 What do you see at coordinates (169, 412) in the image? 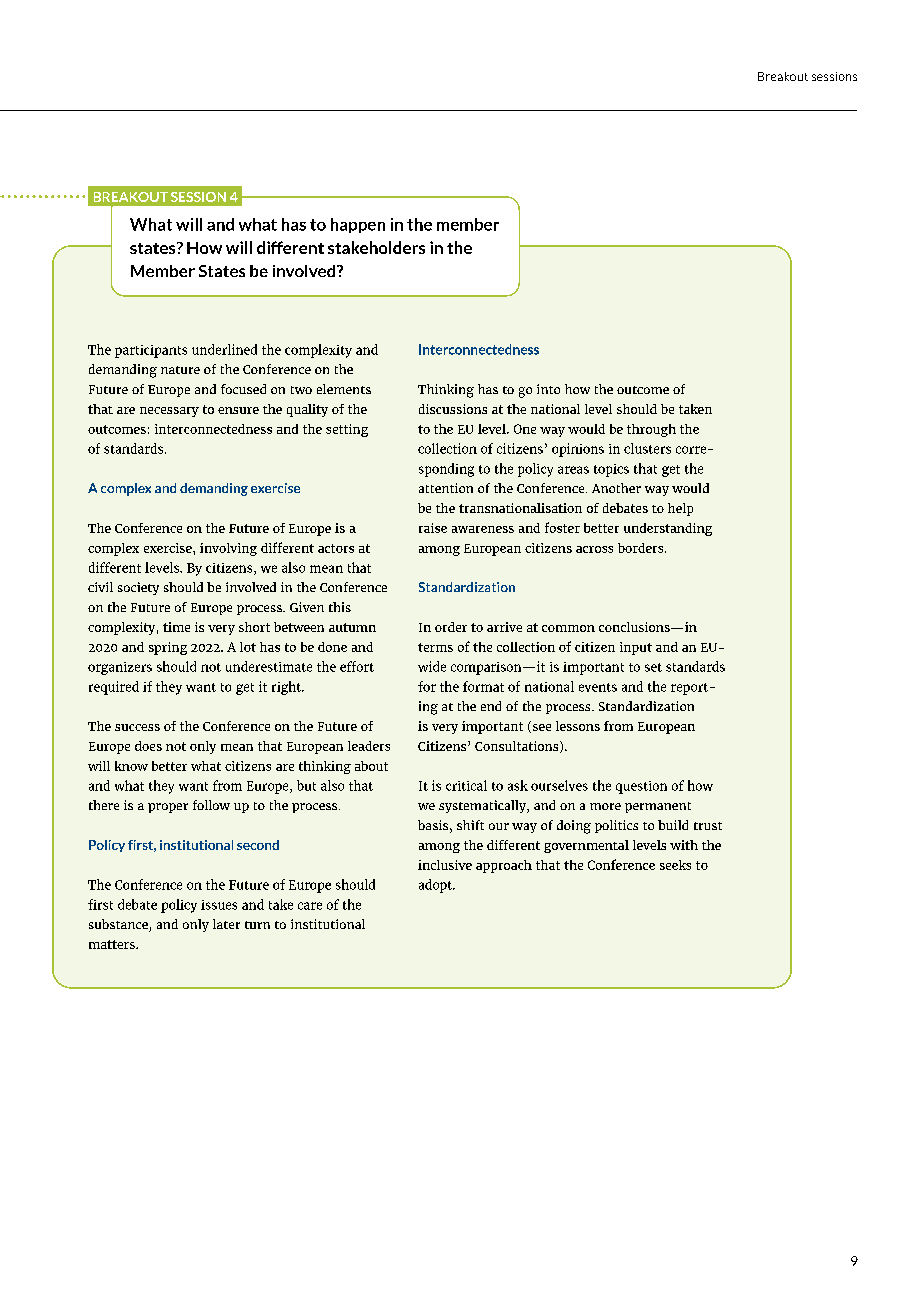
I see `necessary` at bounding box center [169, 412].
